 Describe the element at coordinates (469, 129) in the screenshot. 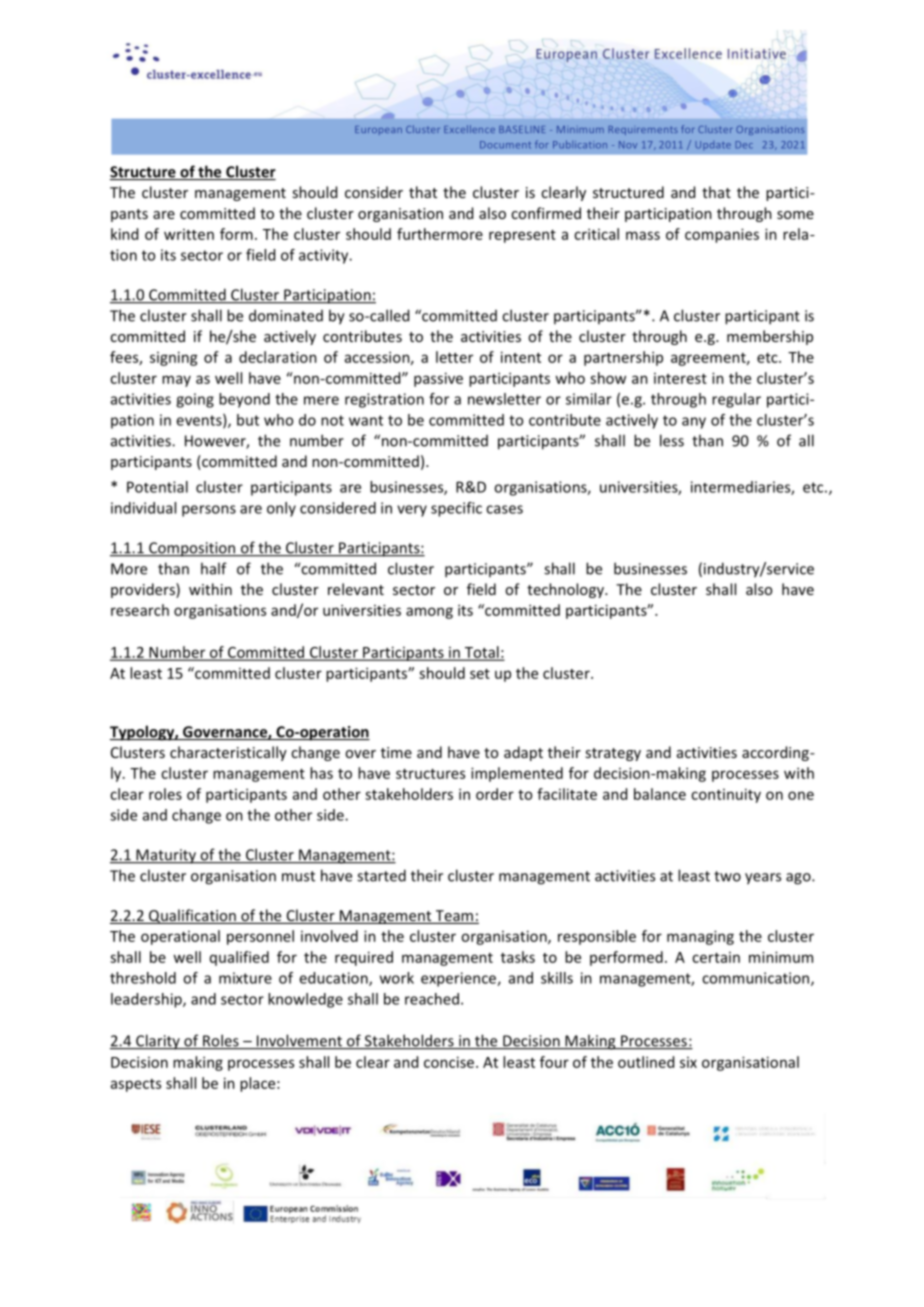

I see `Excellence` at that location.
